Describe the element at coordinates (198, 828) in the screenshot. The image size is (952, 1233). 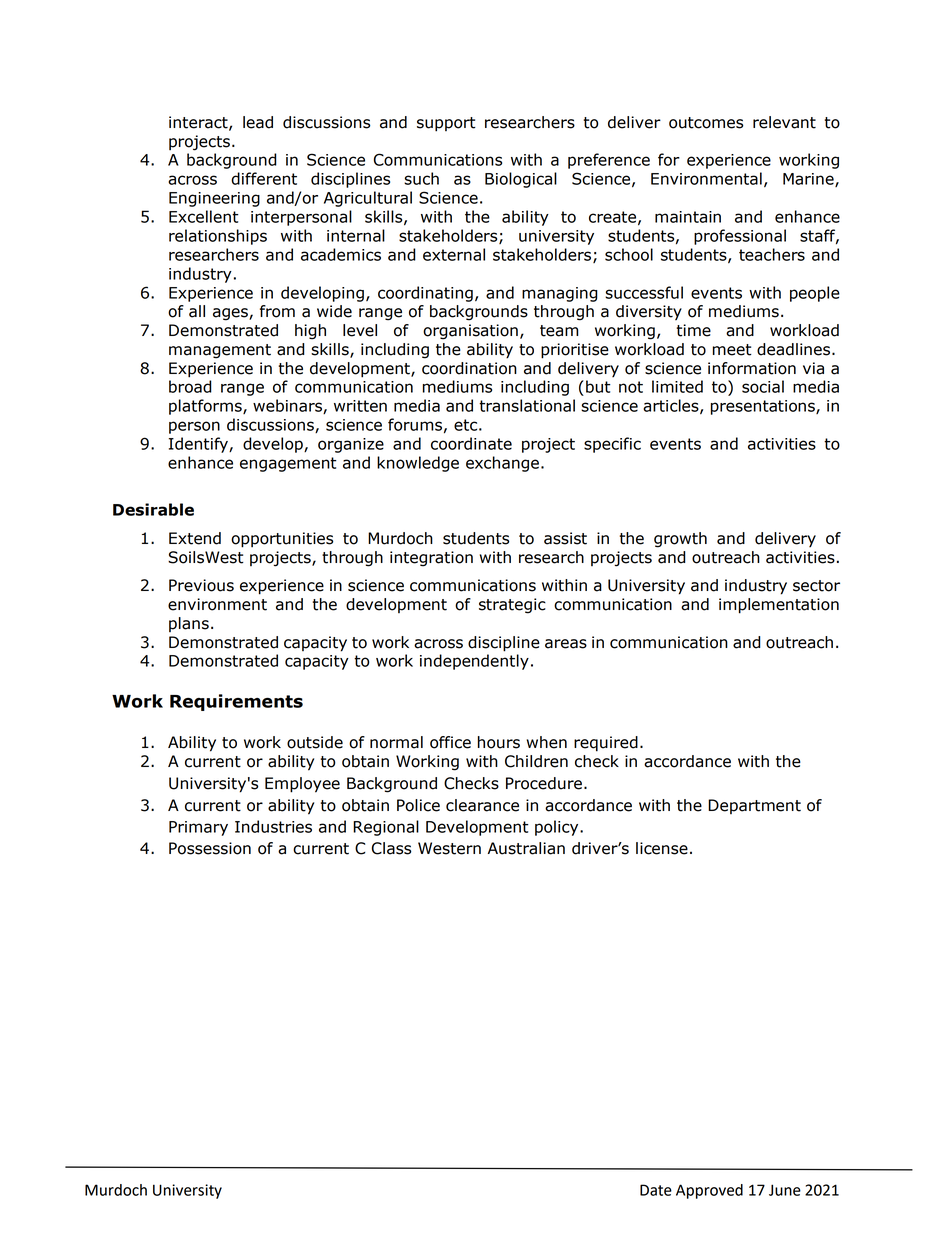
I see `Primary` at that location.
